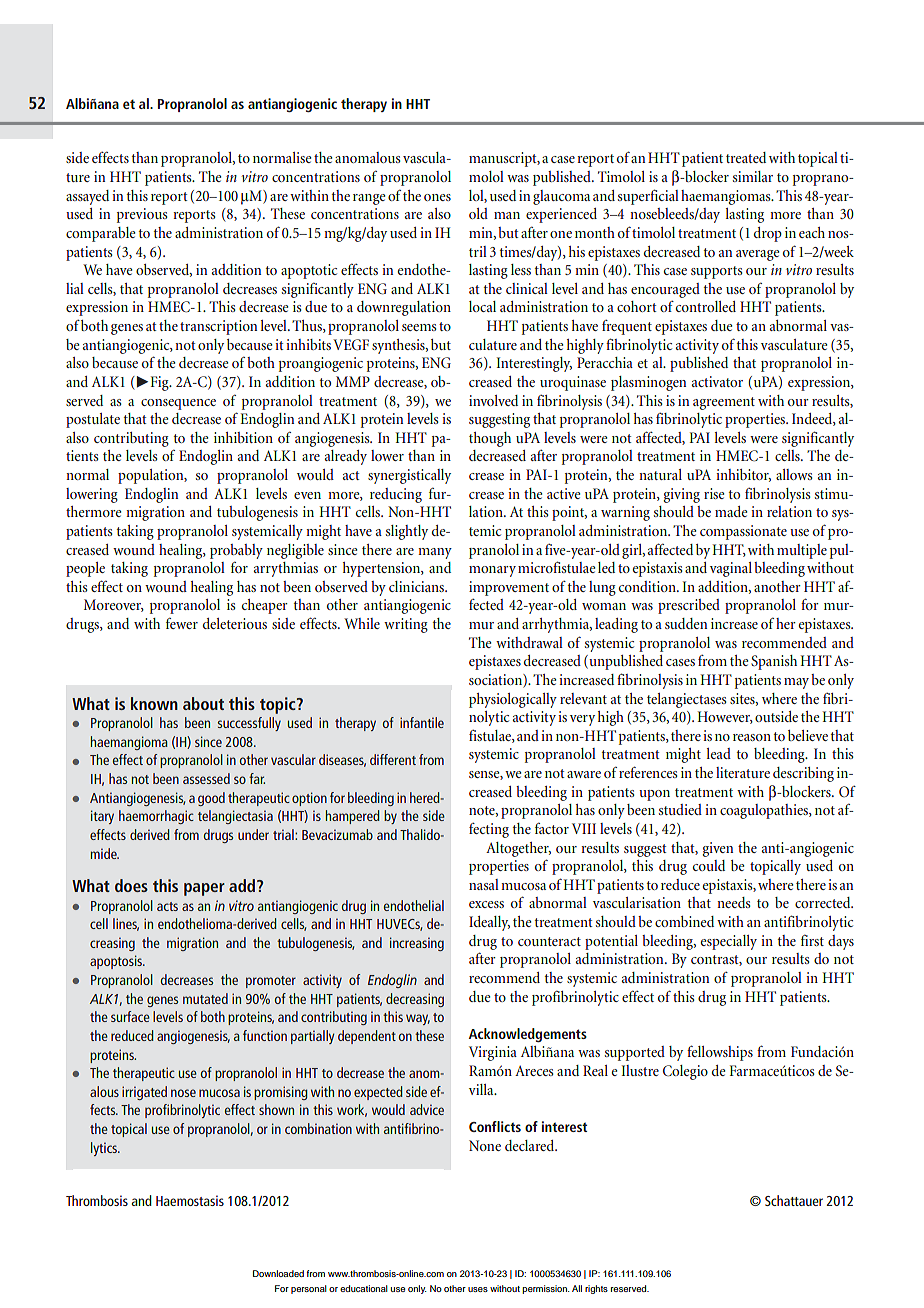  I want to click on rights, so click(596, 1289).
